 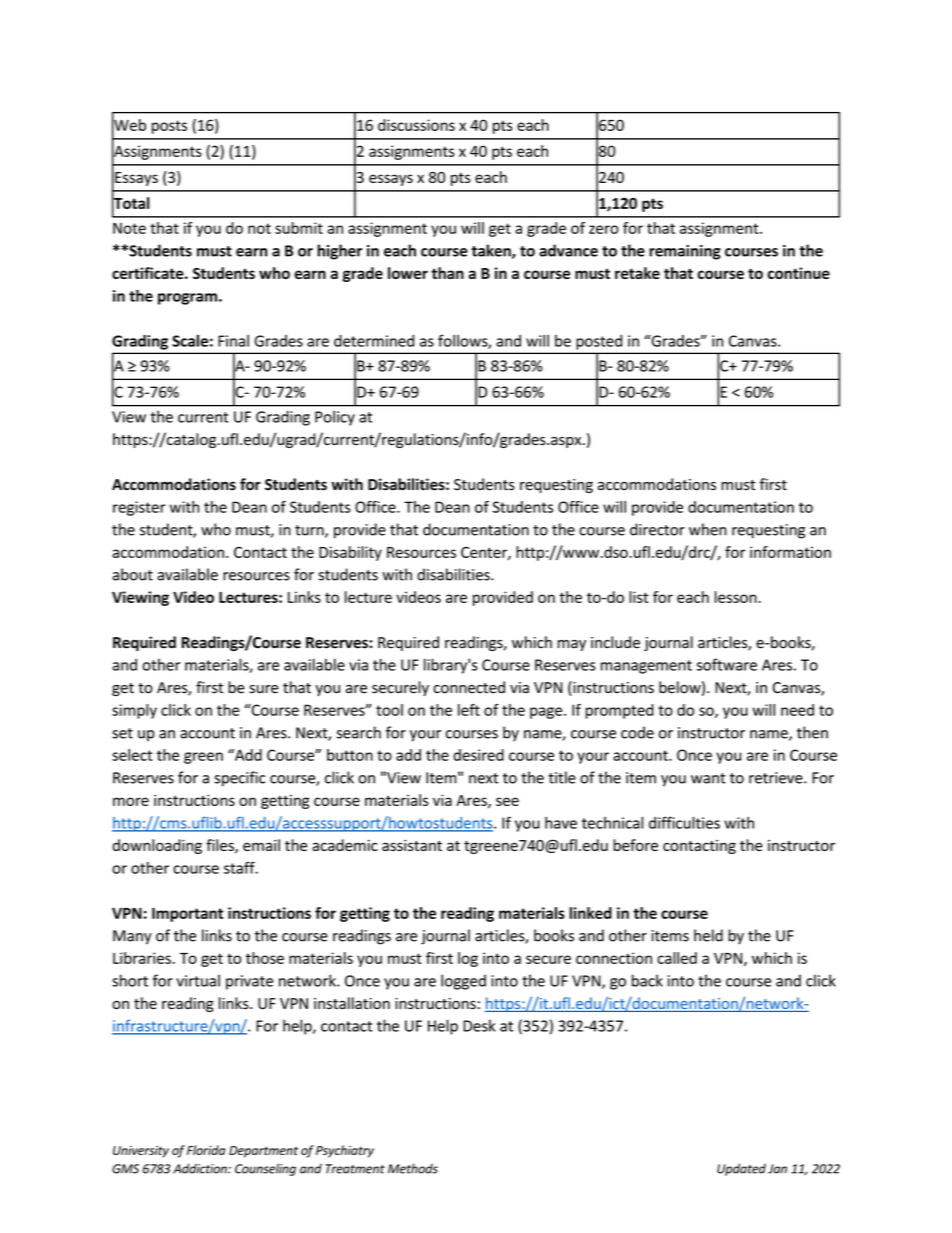 I want to click on held, so click(x=708, y=935).
